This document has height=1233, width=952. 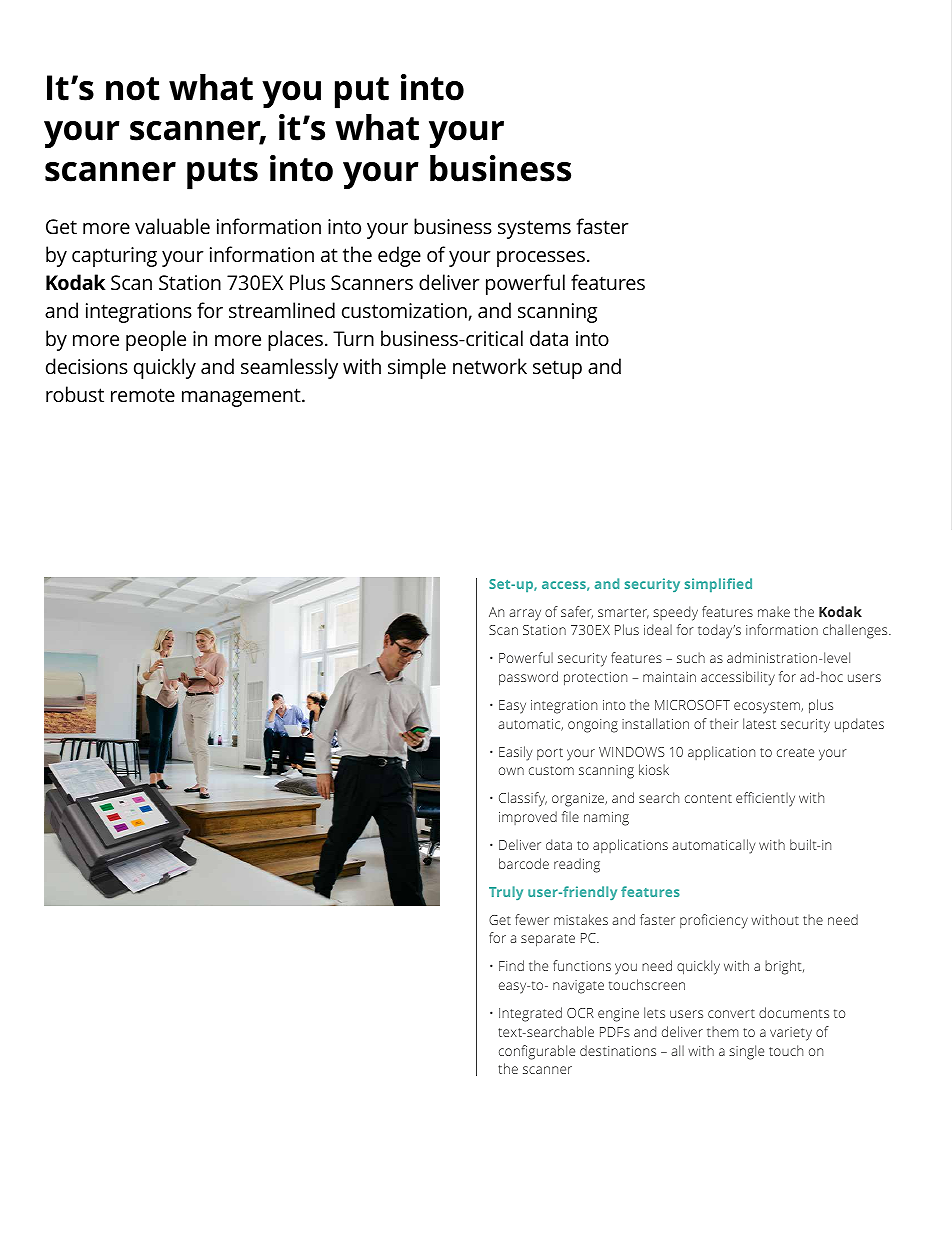 I want to click on configurable, so click(x=537, y=1052).
